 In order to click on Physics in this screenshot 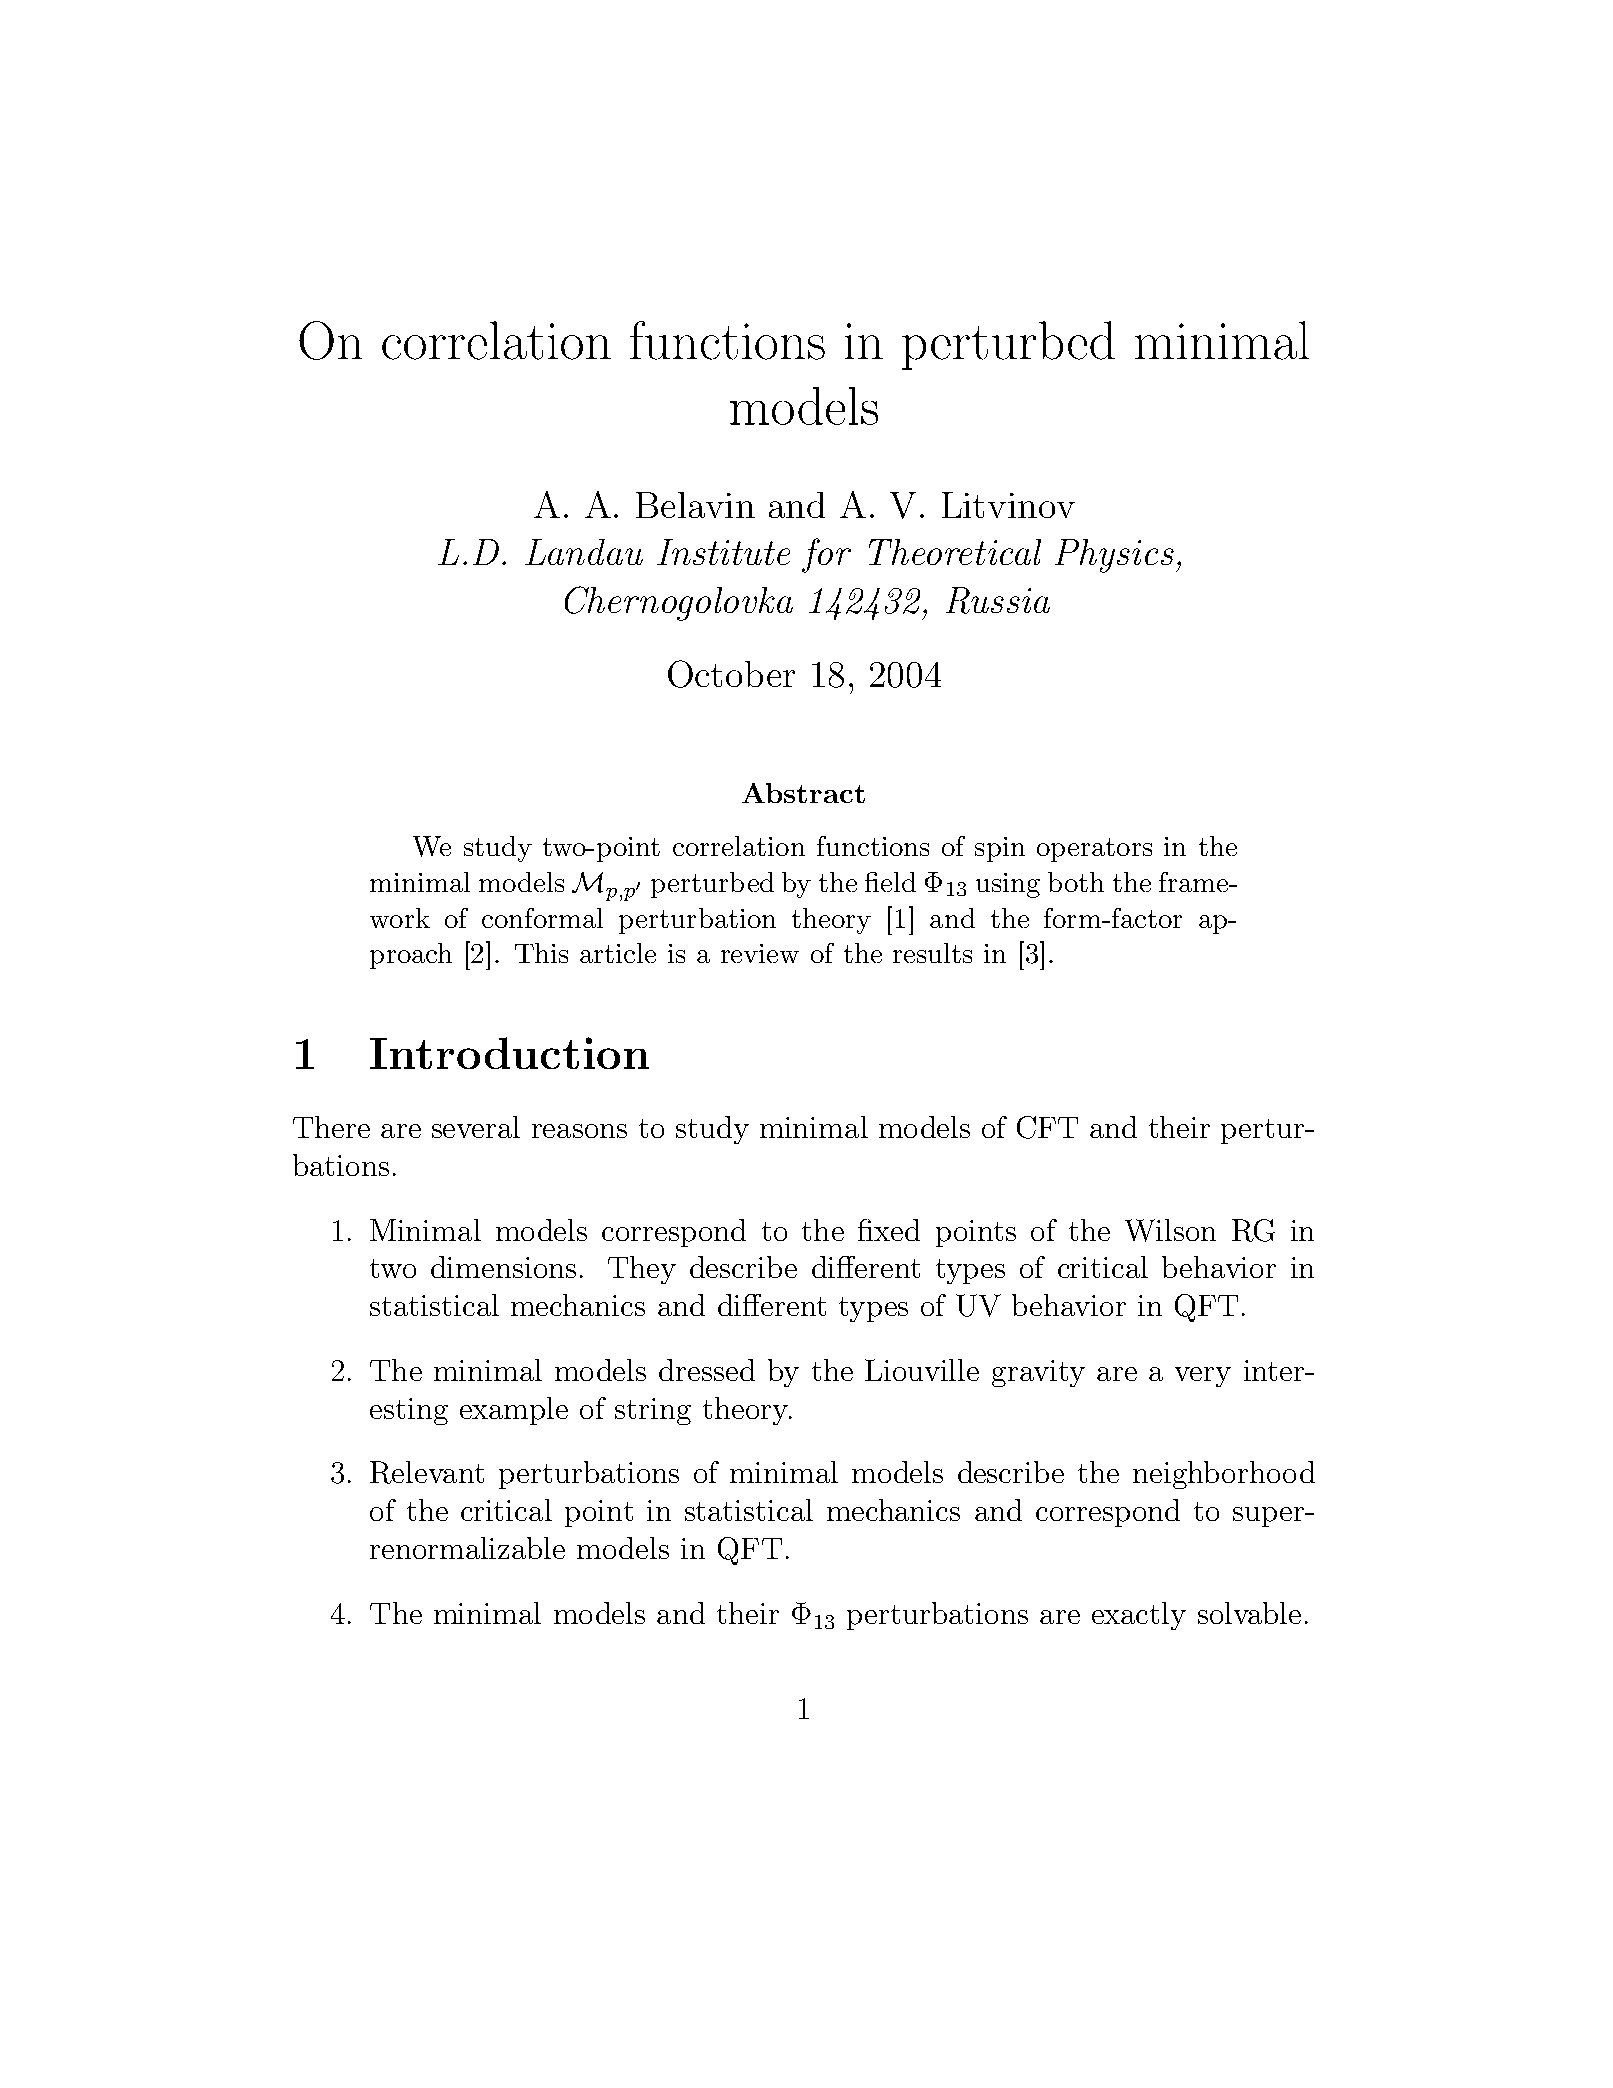, I will do `click(1114, 556)`.
